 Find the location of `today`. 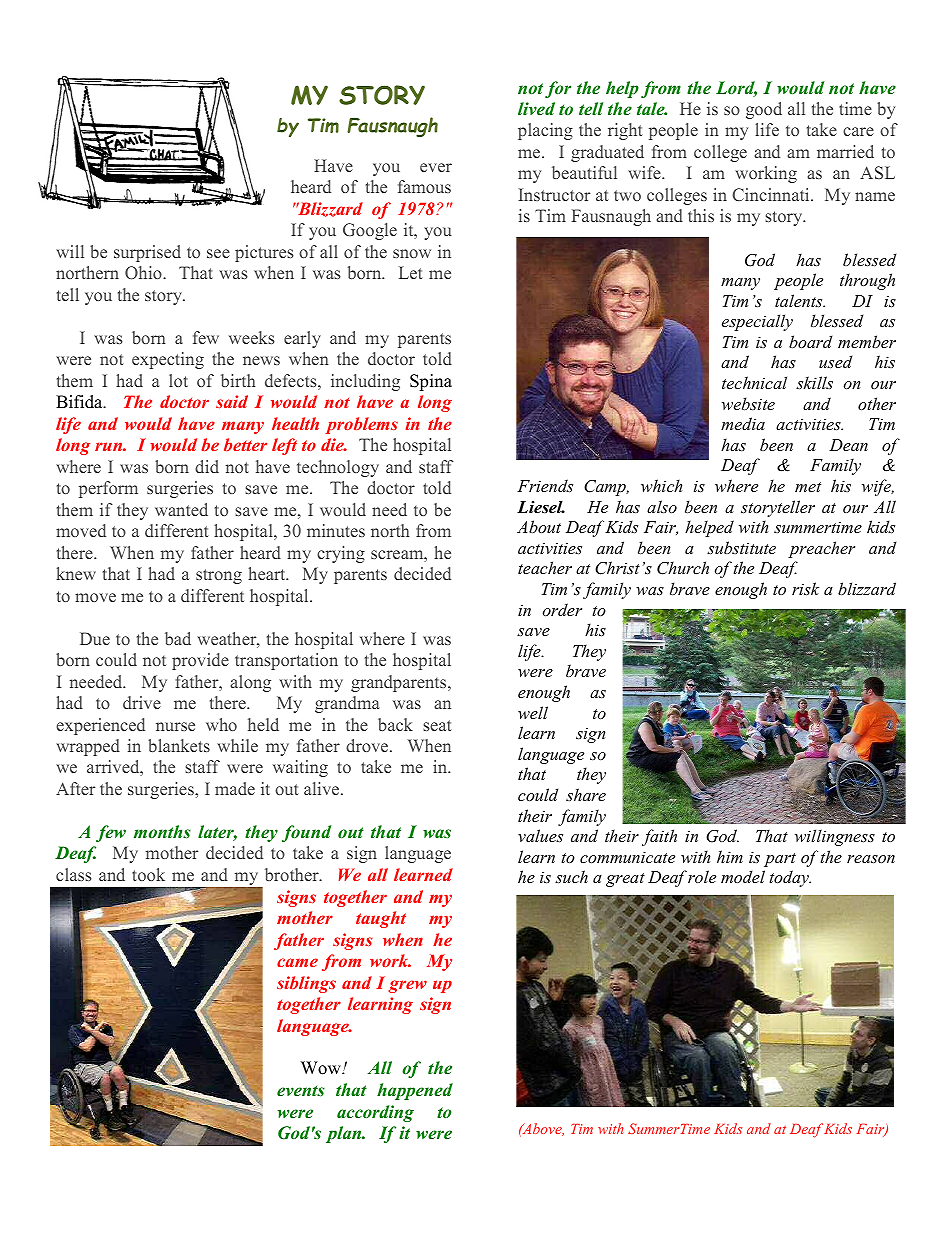

today is located at coordinates (790, 878).
